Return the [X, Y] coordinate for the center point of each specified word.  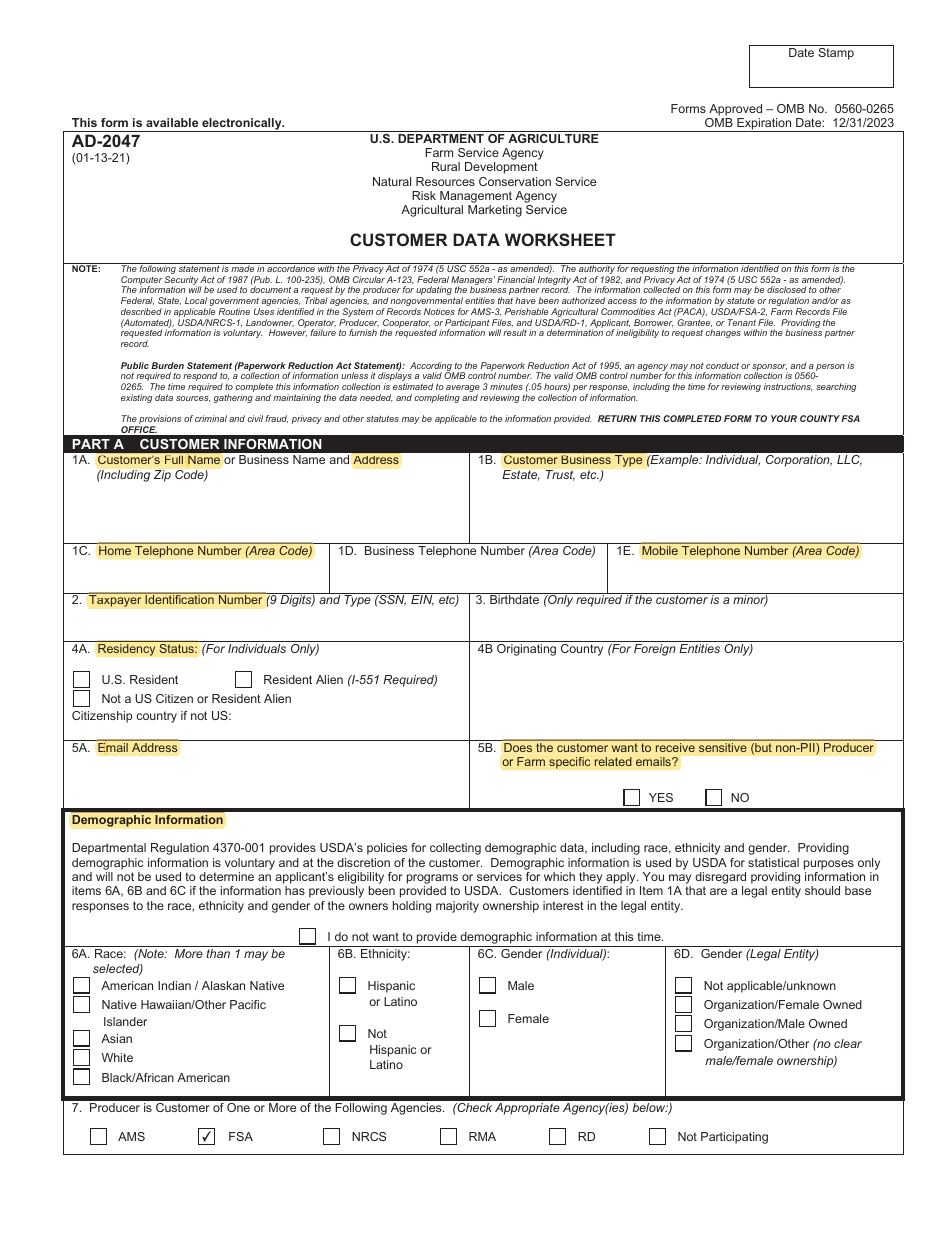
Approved [734, 111]
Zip [162, 476]
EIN [422, 599]
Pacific [248, 1004]
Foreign [655, 650]
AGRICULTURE [553, 138]
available [172, 122]
